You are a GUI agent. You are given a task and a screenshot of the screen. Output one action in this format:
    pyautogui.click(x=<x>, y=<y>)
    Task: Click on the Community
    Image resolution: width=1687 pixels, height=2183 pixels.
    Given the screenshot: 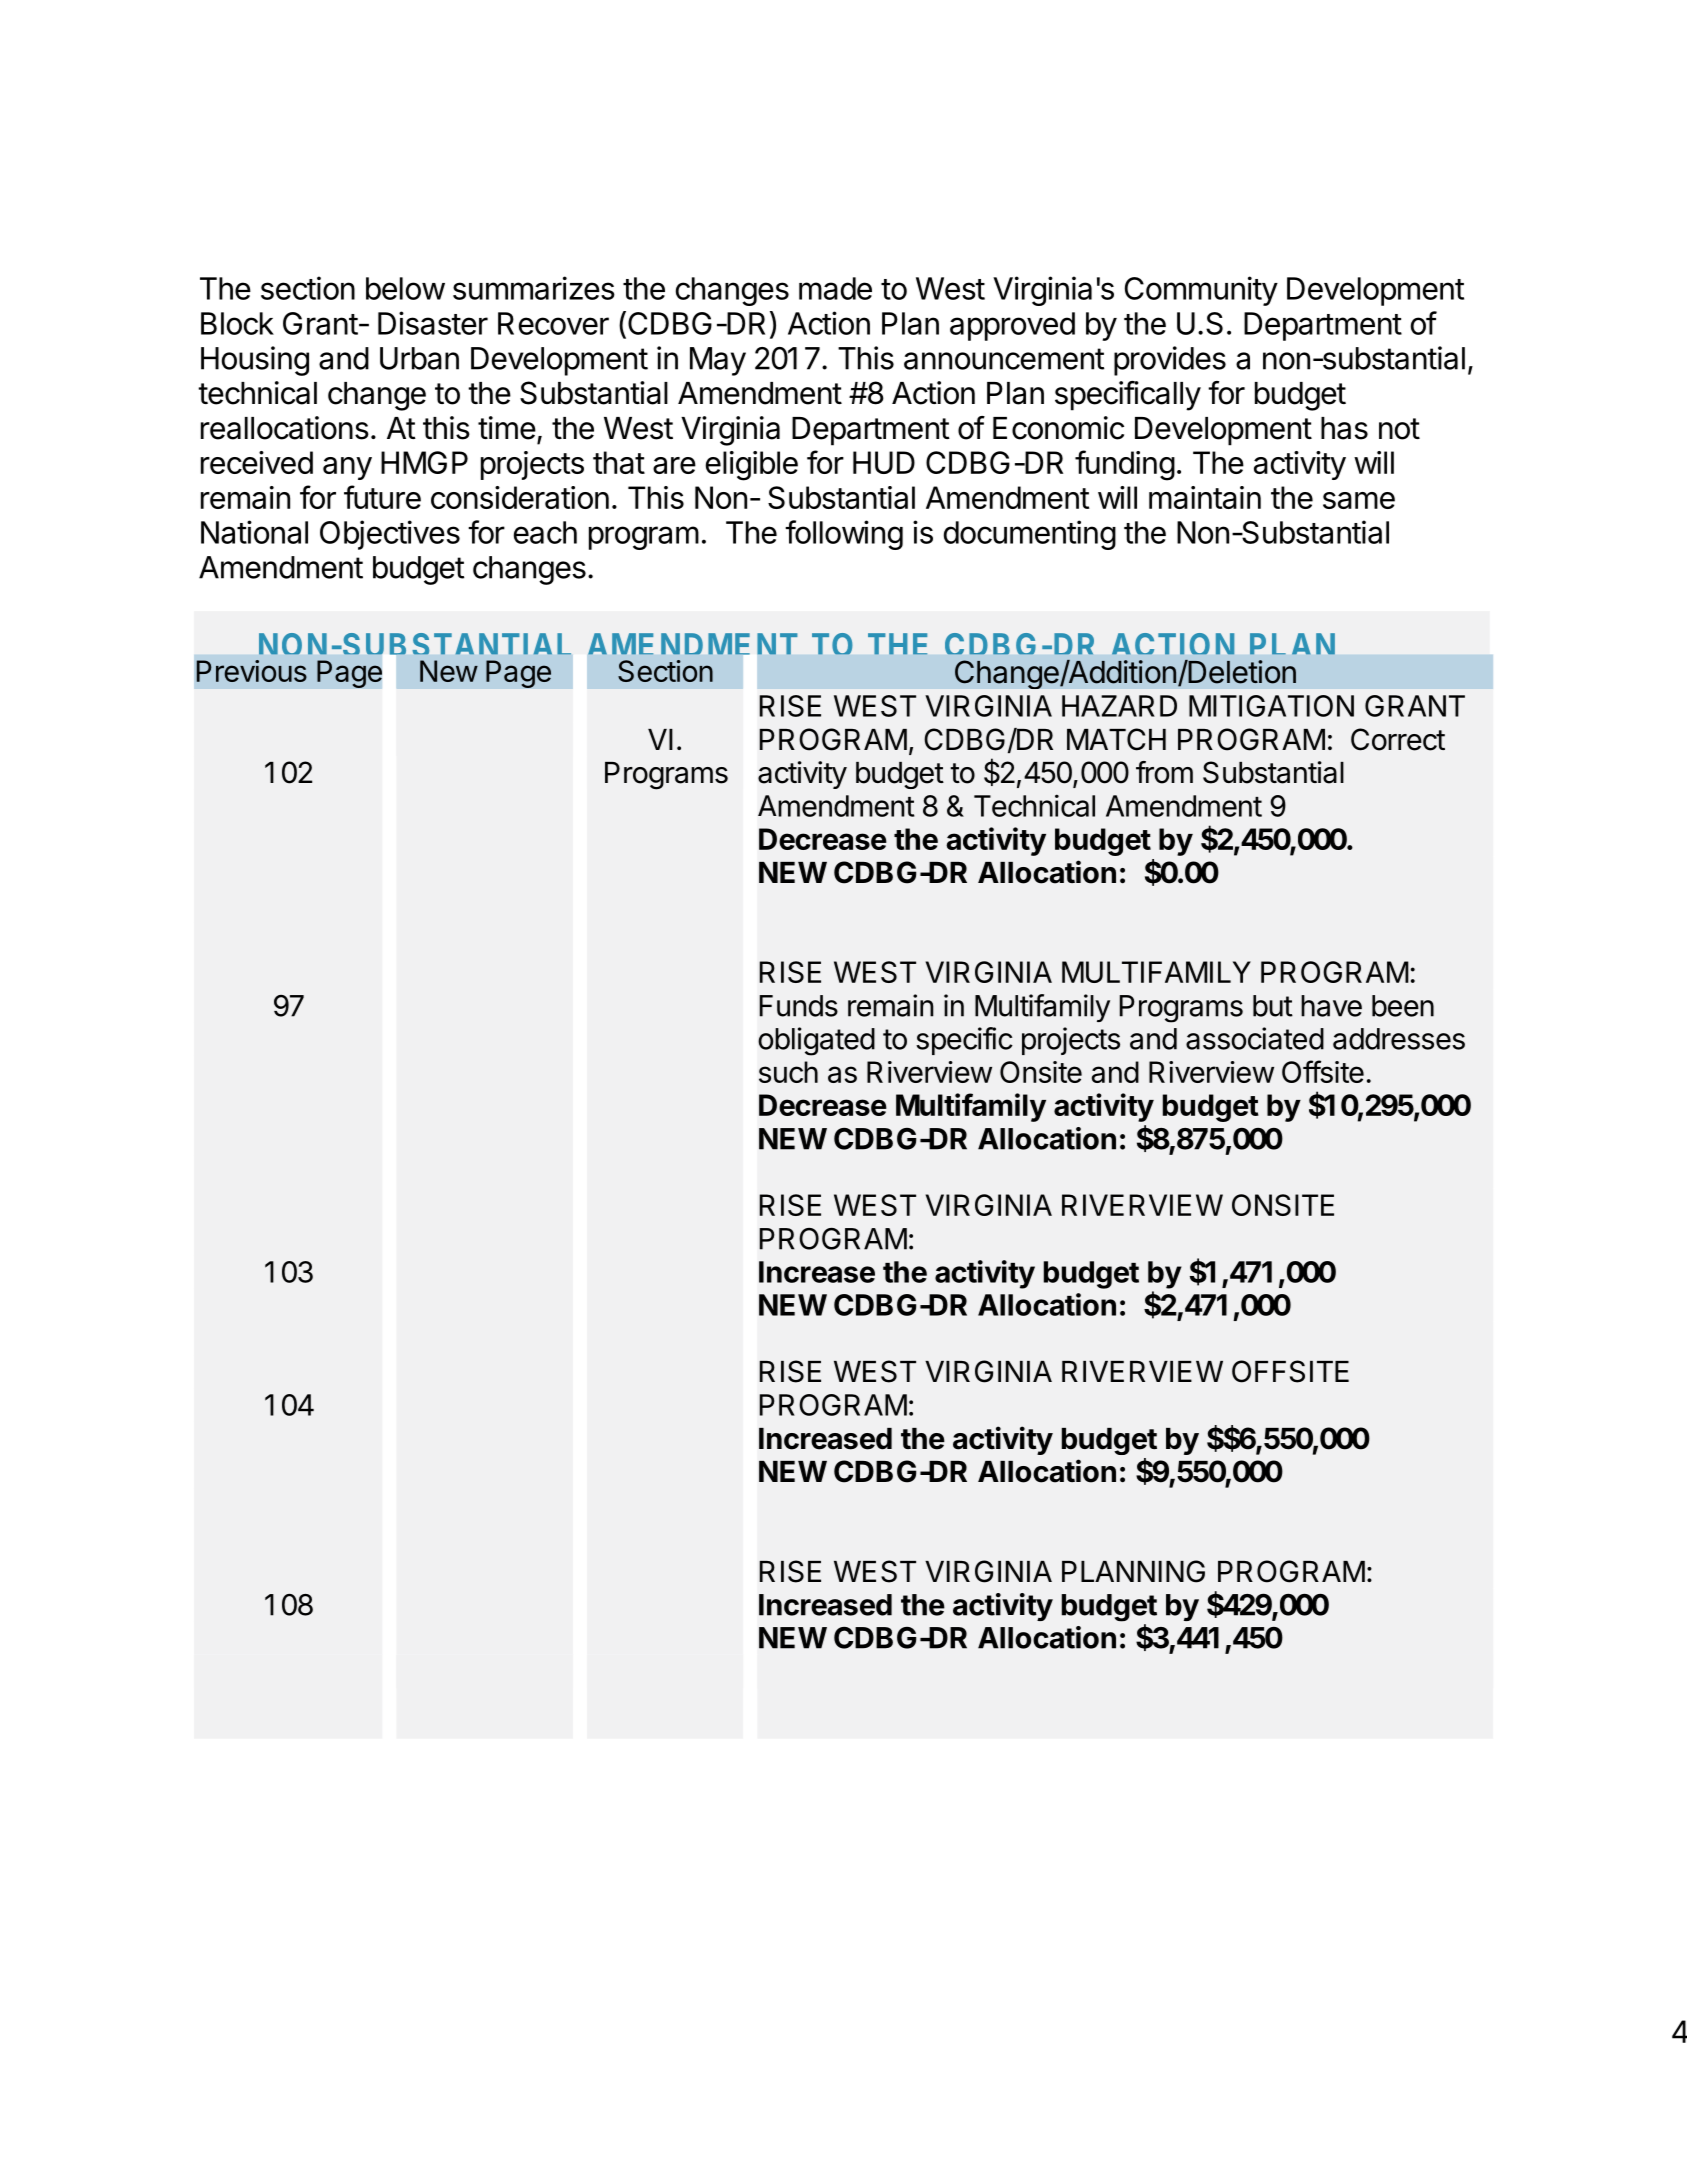 What is the action you would take?
    pyautogui.click(x=1201, y=291)
